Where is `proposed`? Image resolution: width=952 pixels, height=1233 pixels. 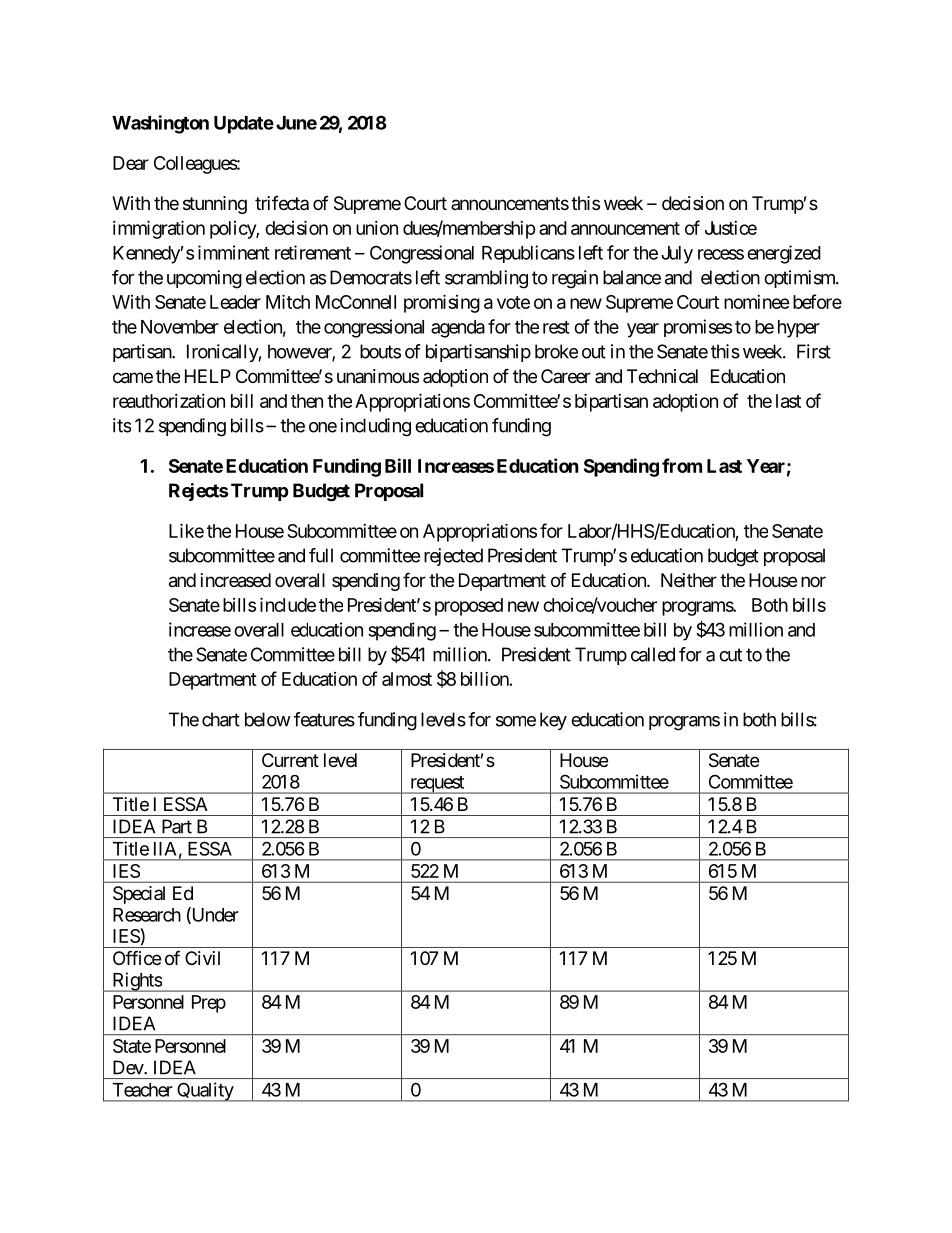
proposed is located at coordinates (469, 607).
